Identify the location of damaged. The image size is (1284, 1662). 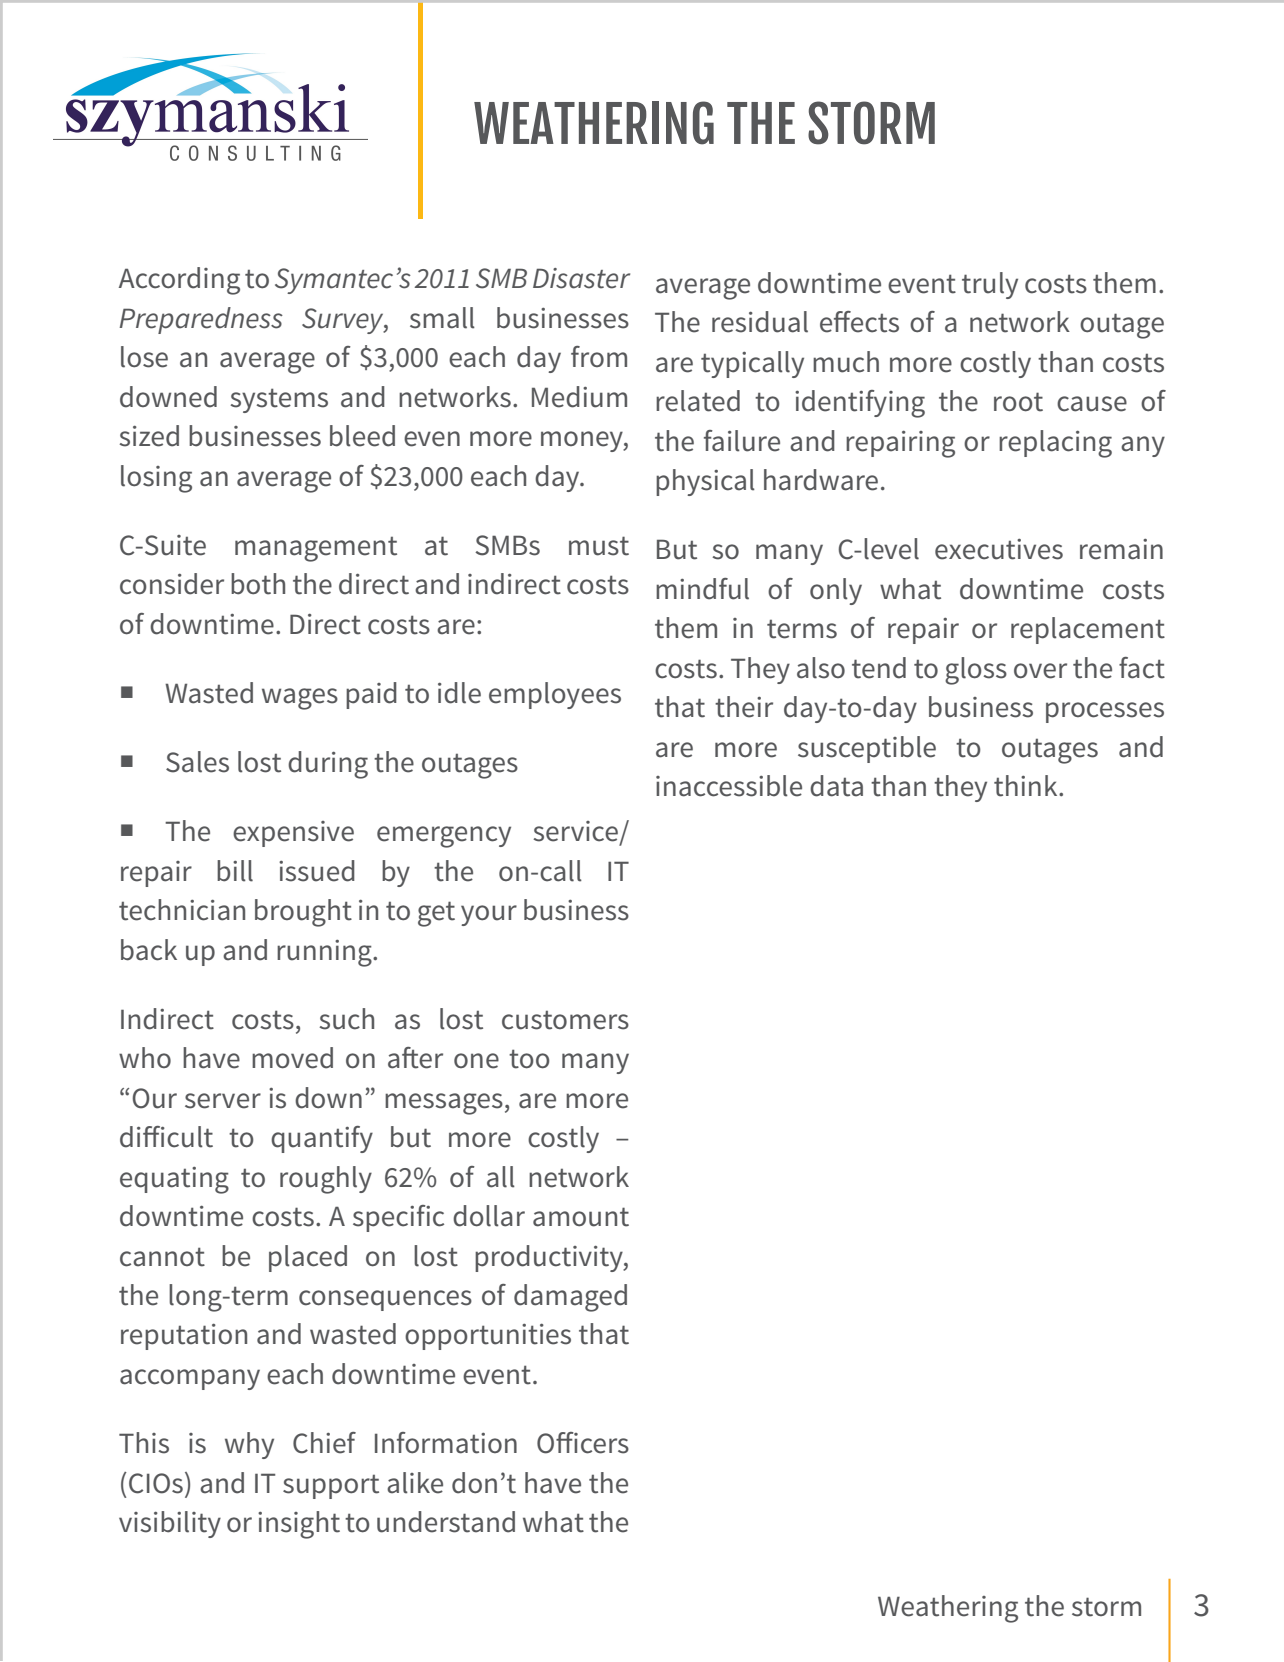
(570, 1298).
